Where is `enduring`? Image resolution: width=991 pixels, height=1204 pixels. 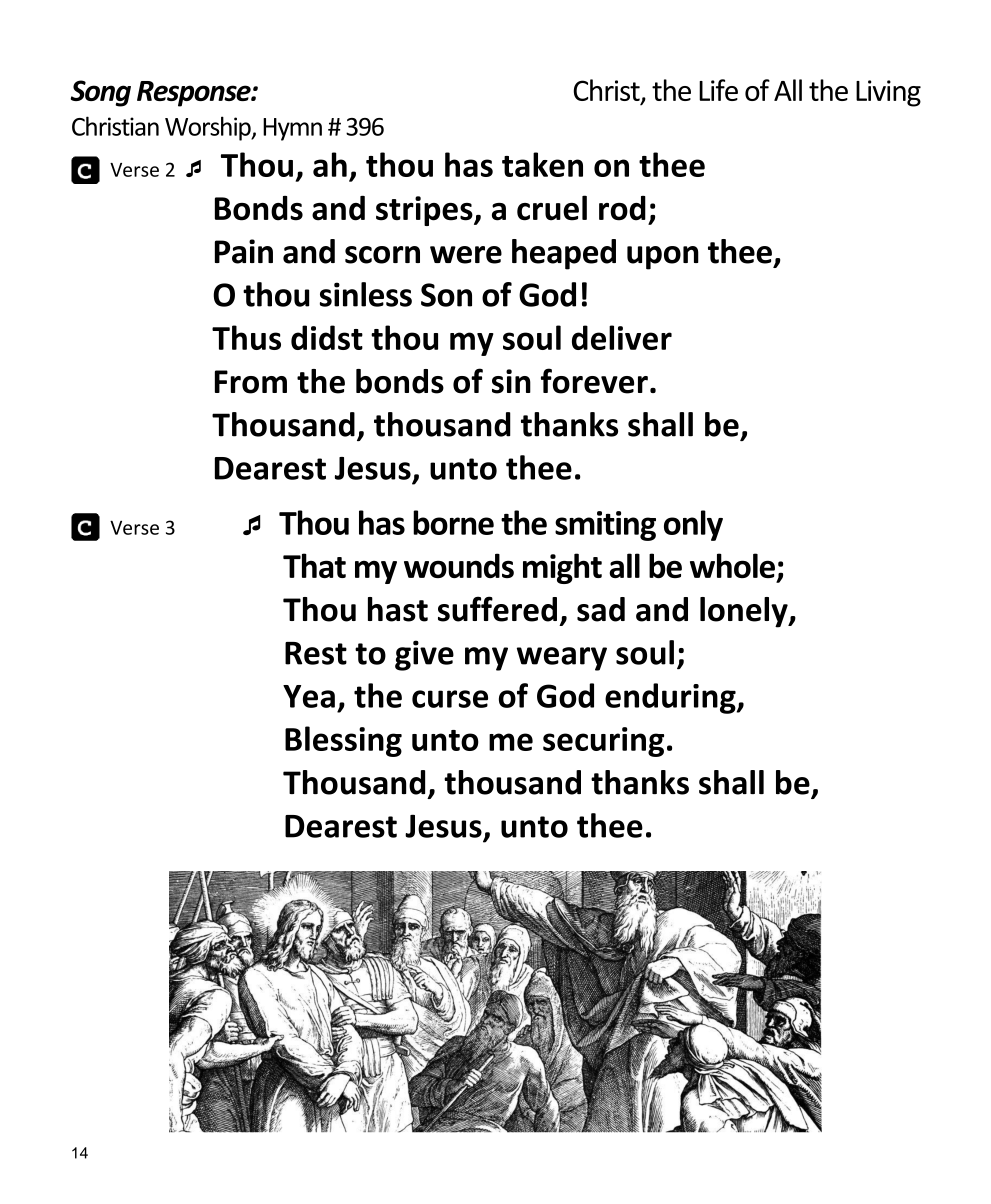
enduring is located at coordinates (671, 698).
